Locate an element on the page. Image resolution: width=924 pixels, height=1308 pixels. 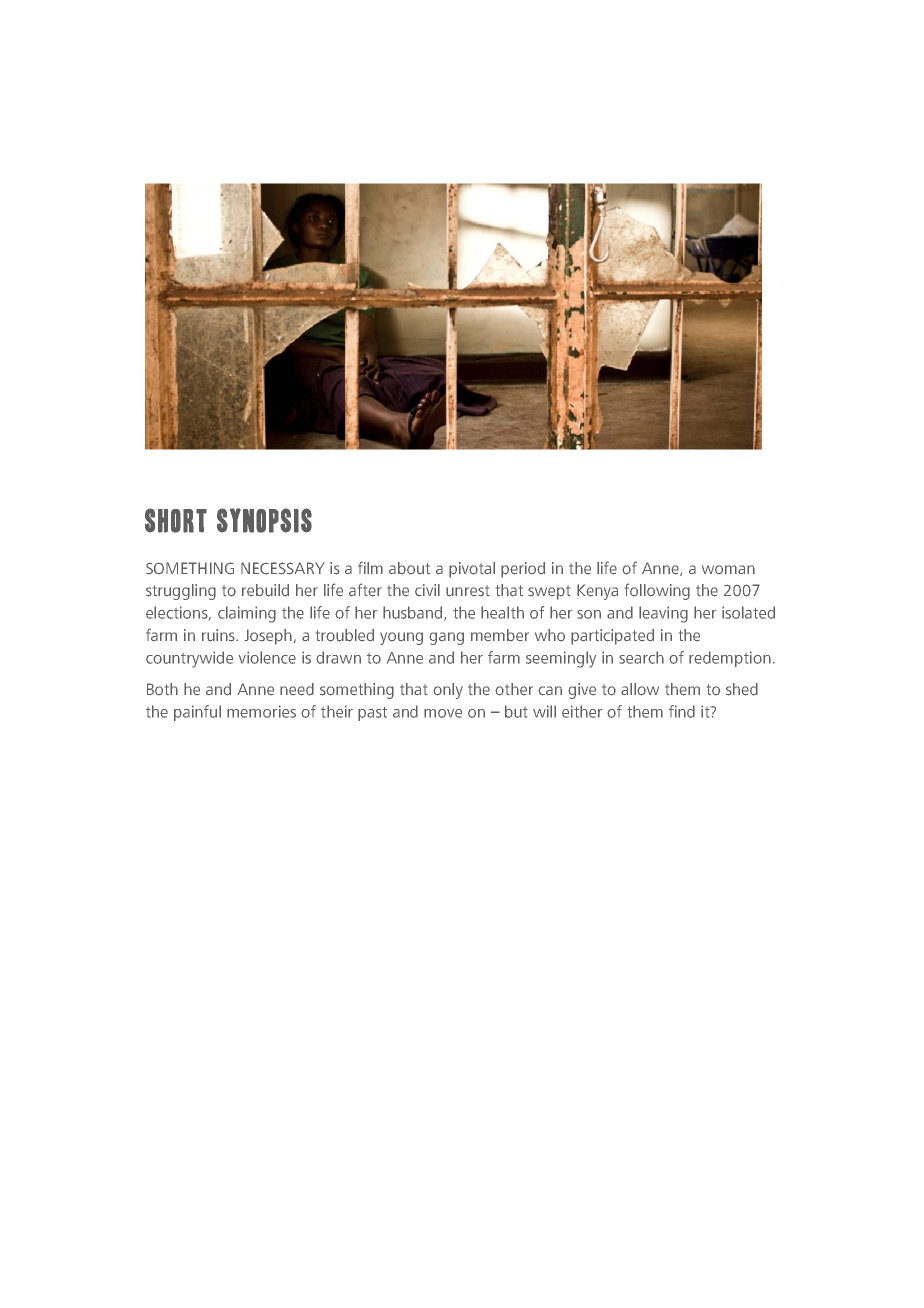
gang is located at coordinates (446, 638).
